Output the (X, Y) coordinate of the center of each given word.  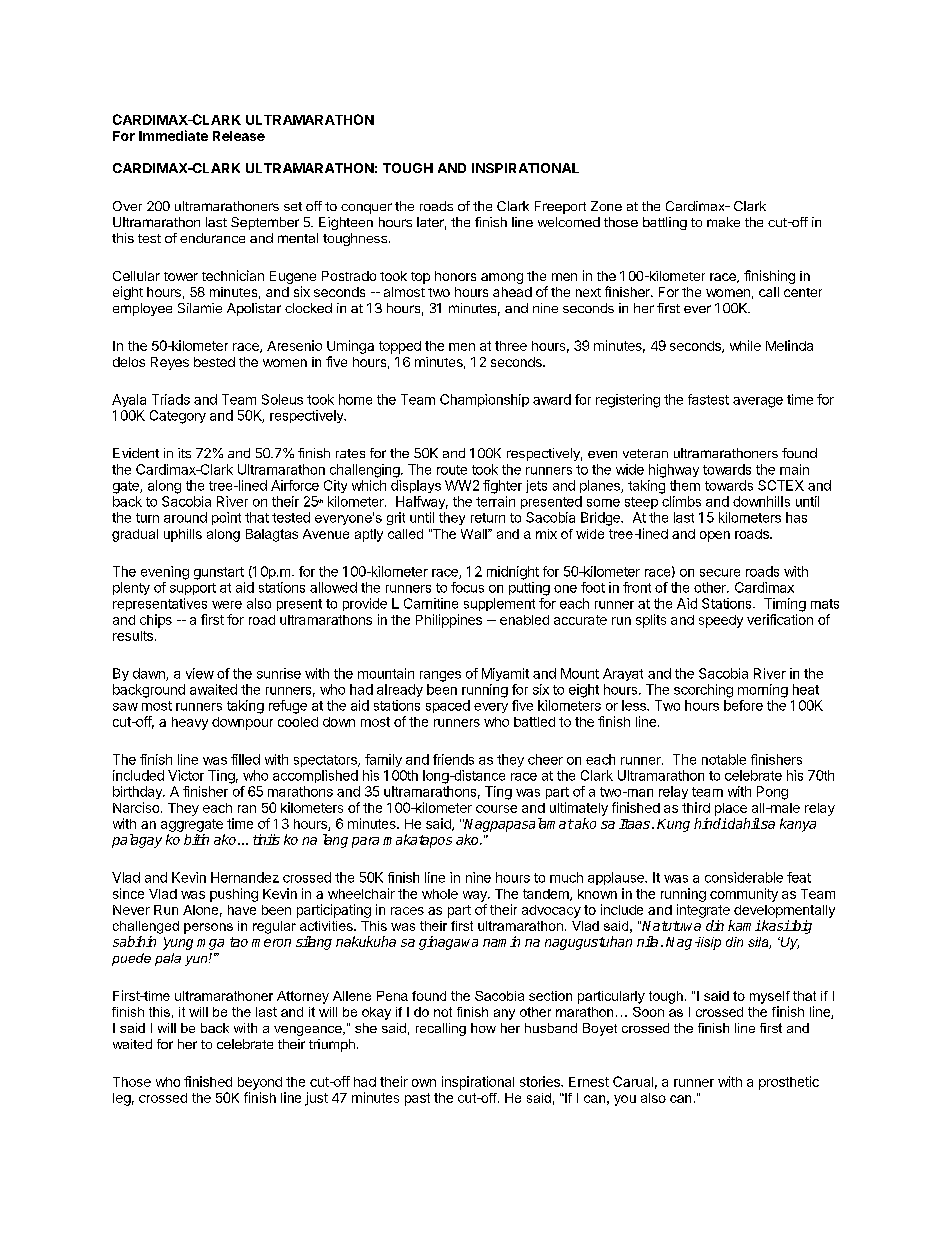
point (226, 518)
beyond (260, 1083)
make (723, 222)
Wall (475, 534)
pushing (234, 895)
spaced (448, 706)
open (715, 536)
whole (440, 894)
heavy (190, 723)
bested (214, 362)
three (511, 346)
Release (239, 136)
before (743, 705)
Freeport (560, 207)
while (745, 345)
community (744, 895)
